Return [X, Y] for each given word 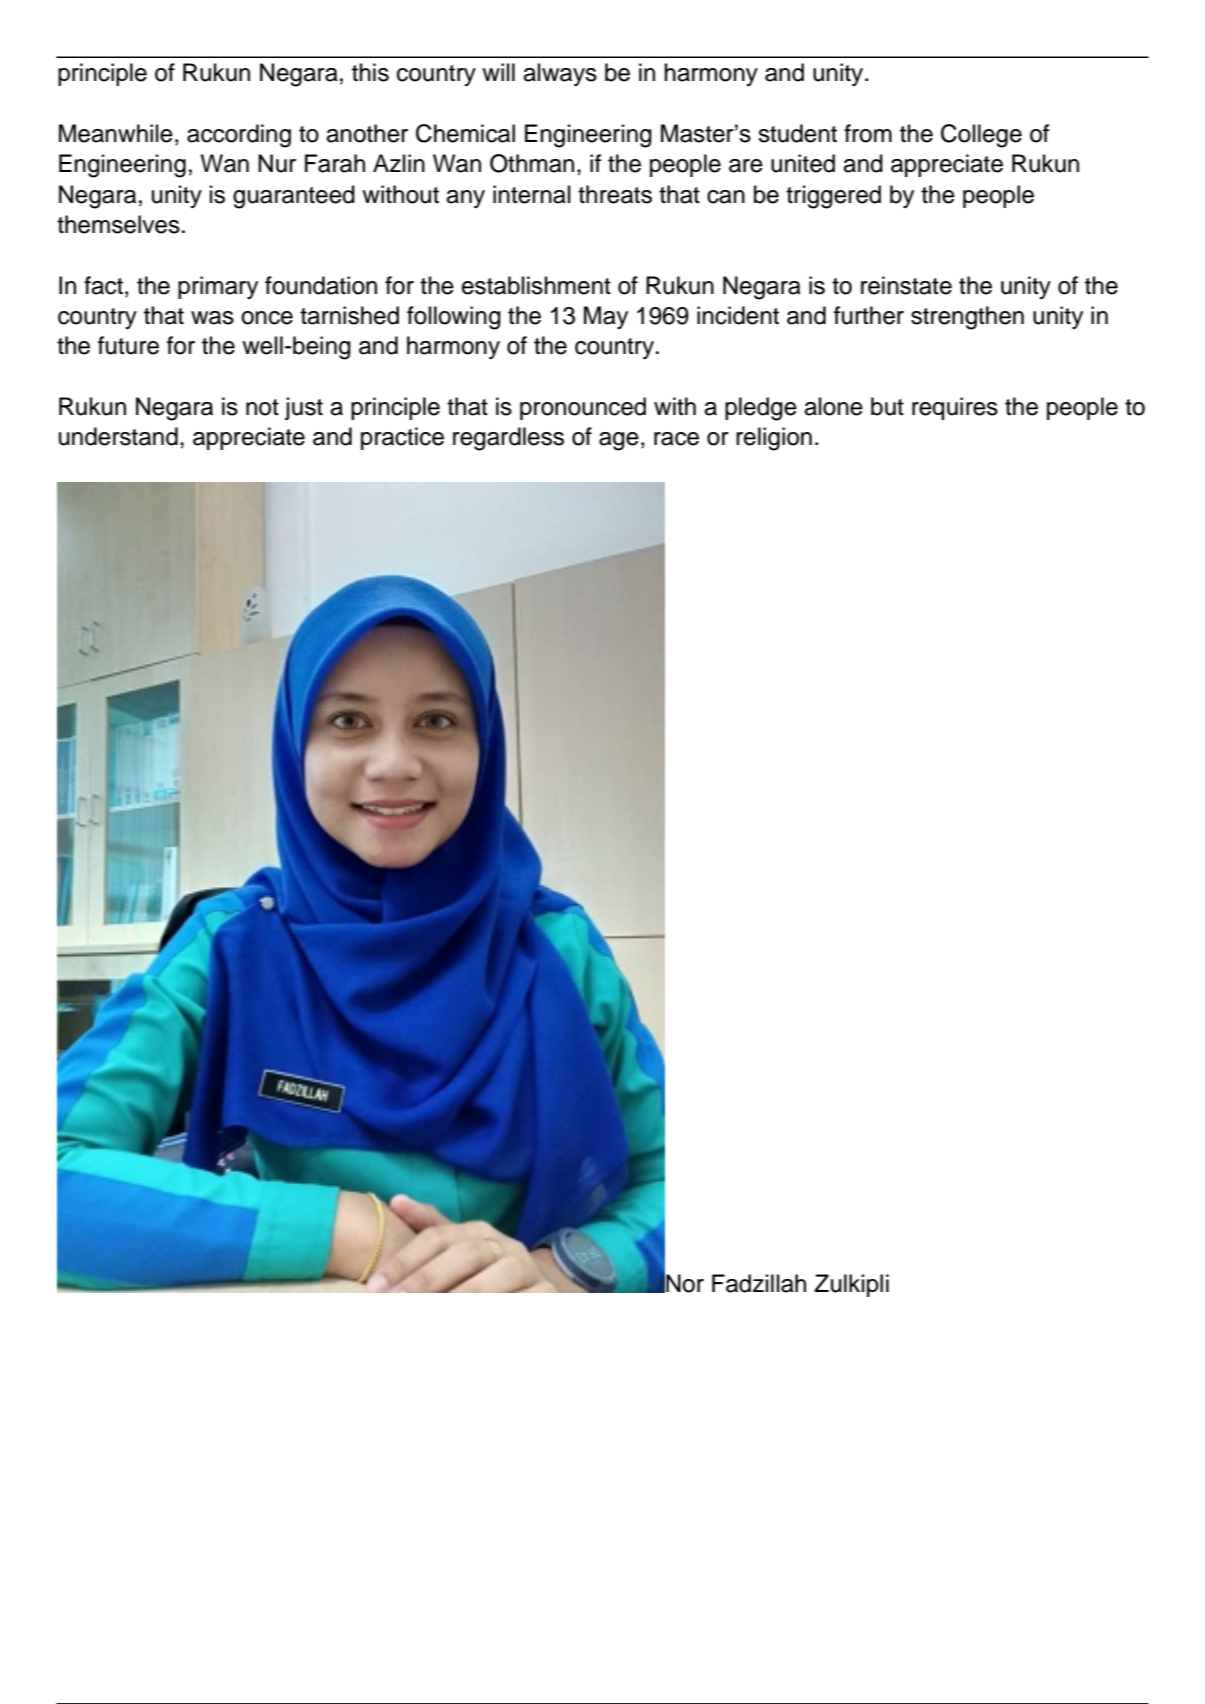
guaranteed [294, 197]
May [606, 317]
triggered [833, 197]
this [370, 72]
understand [118, 436]
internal [532, 194]
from [868, 133]
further [869, 315]
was [212, 318]
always [560, 74]
